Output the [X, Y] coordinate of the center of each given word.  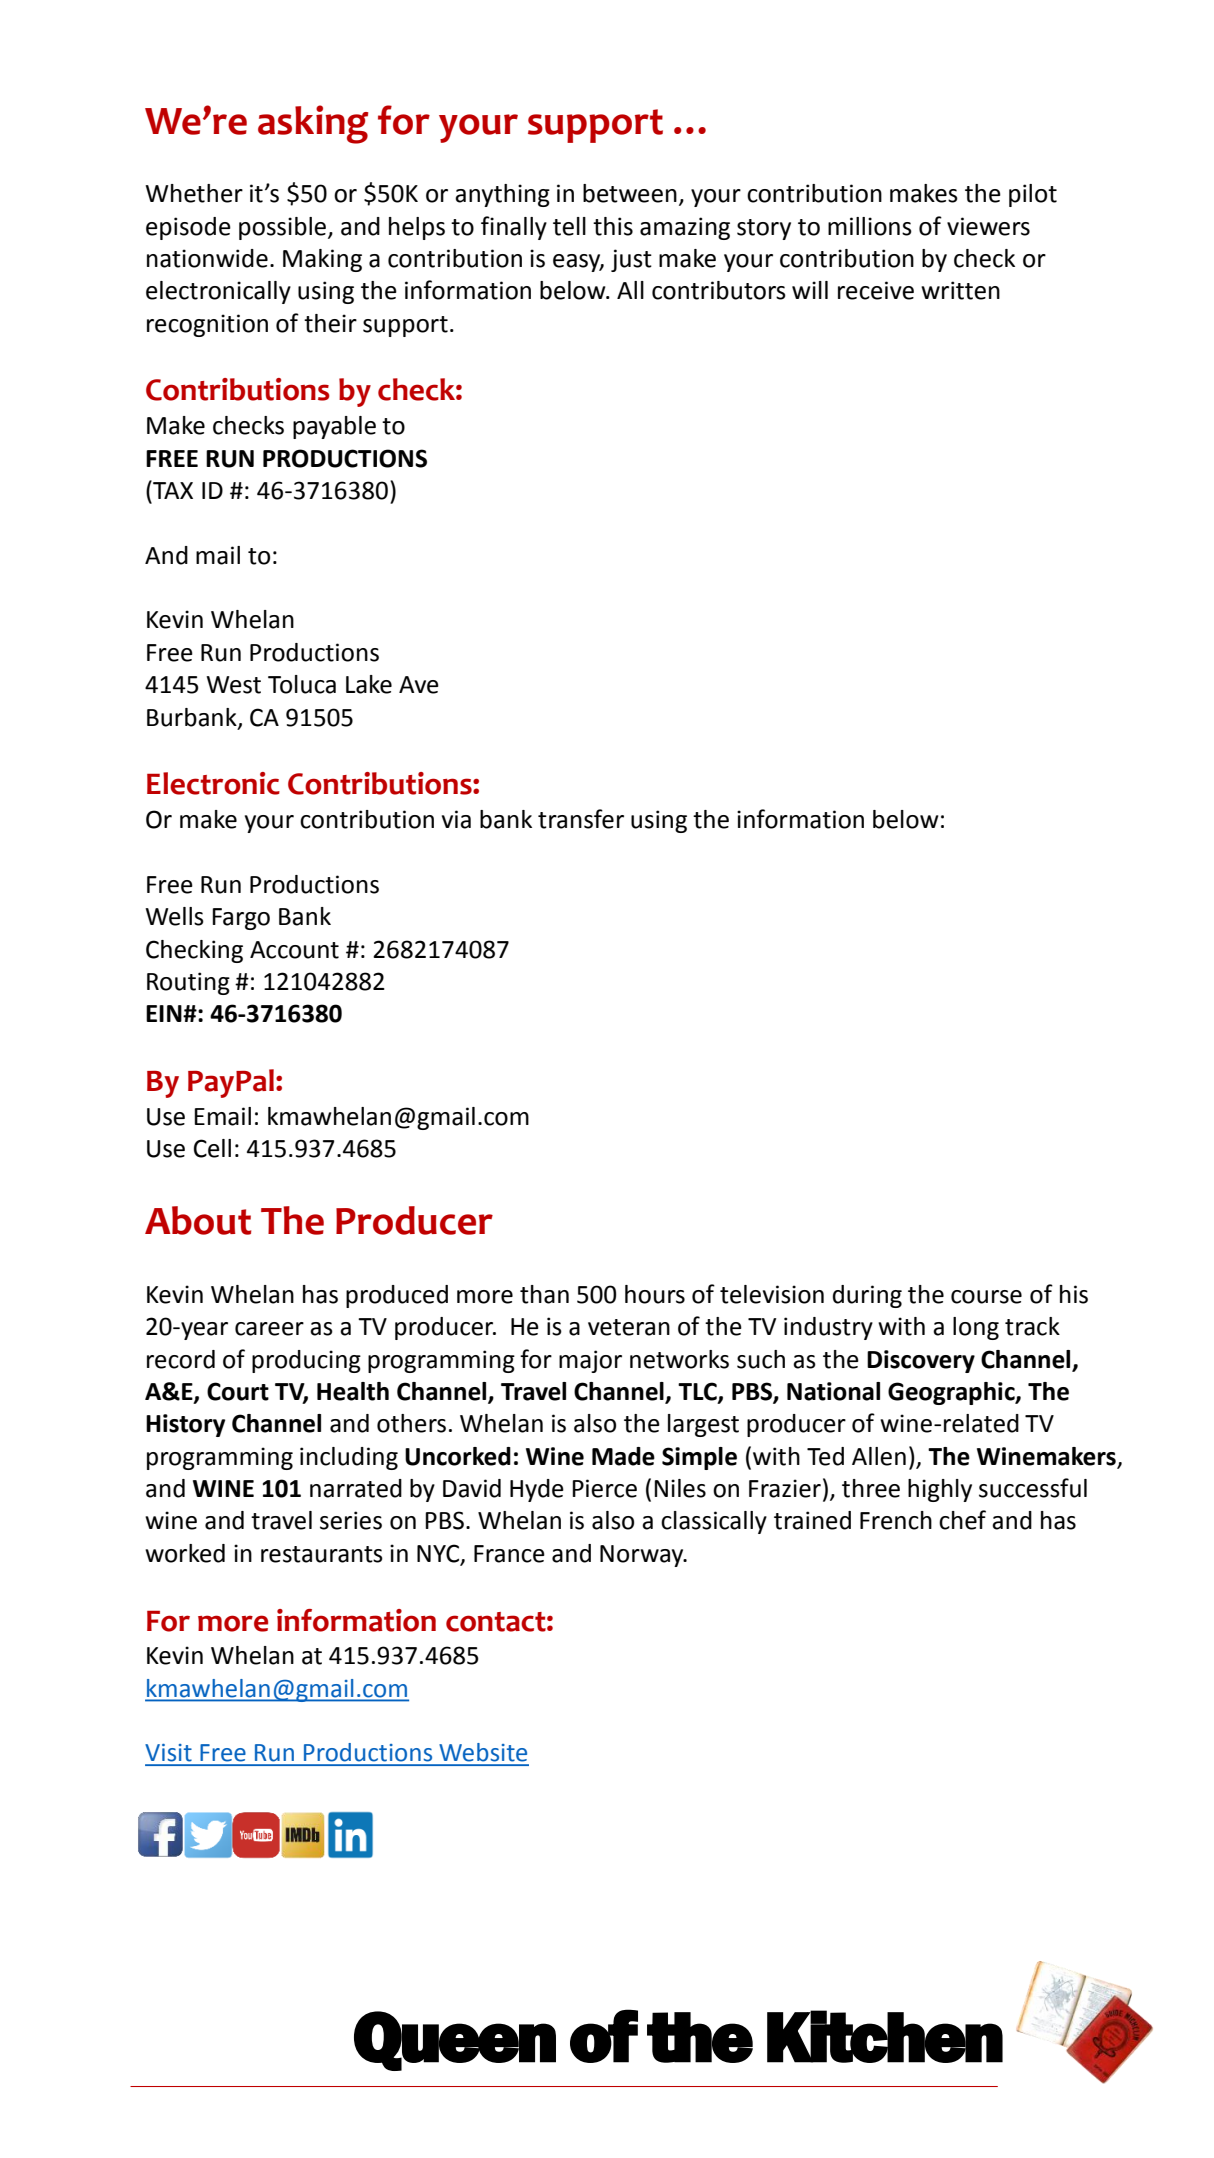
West [233, 685]
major [590, 1361]
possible [284, 228]
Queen [455, 2041]
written [960, 290]
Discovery [921, 1361]
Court [238, 1391]
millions [870, 226]
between [630, 193]
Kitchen [885, 2036]
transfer [581, 819]
